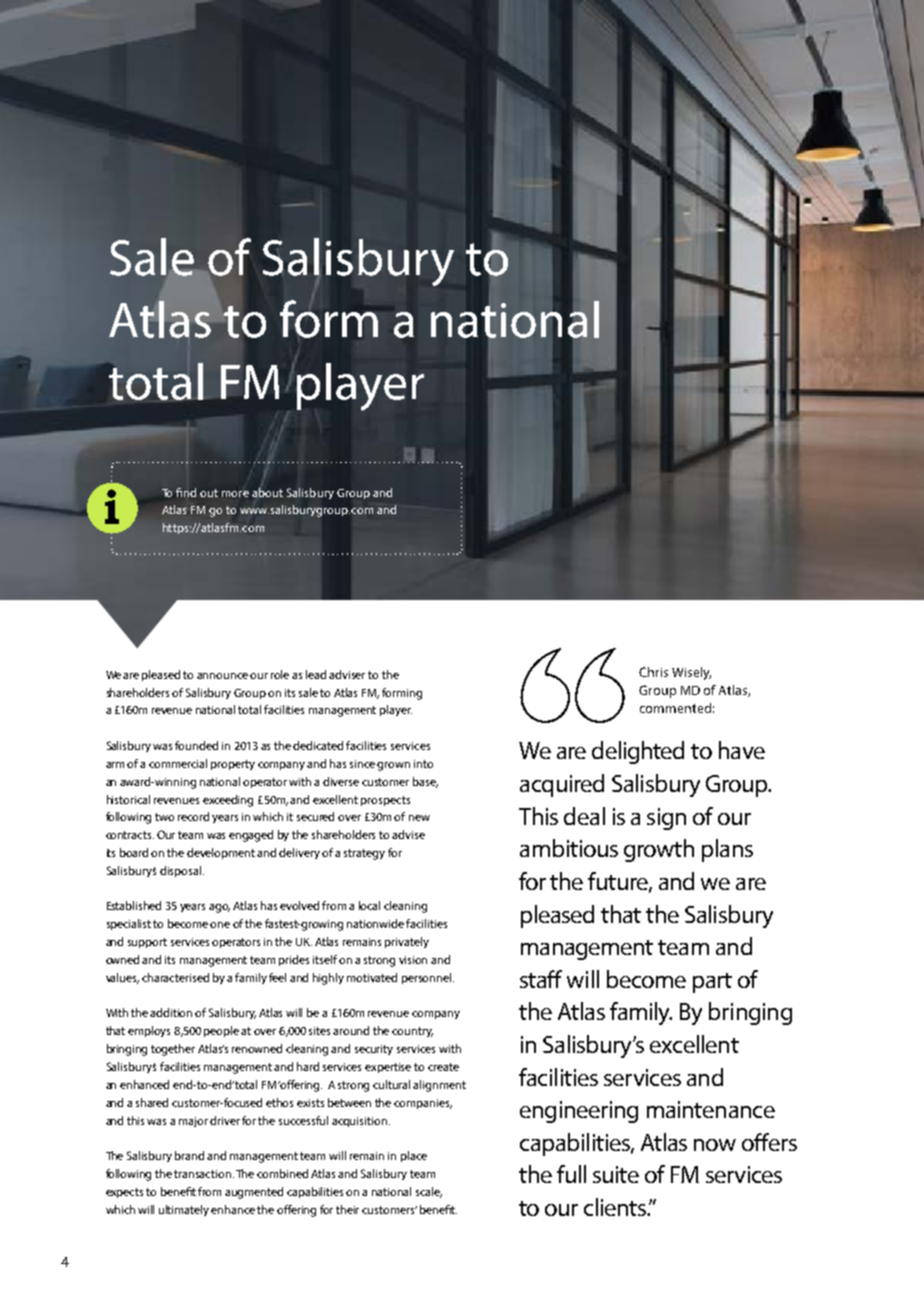  Describe the element at coordinates (425, 782) in the image. I see `base` at that location.
